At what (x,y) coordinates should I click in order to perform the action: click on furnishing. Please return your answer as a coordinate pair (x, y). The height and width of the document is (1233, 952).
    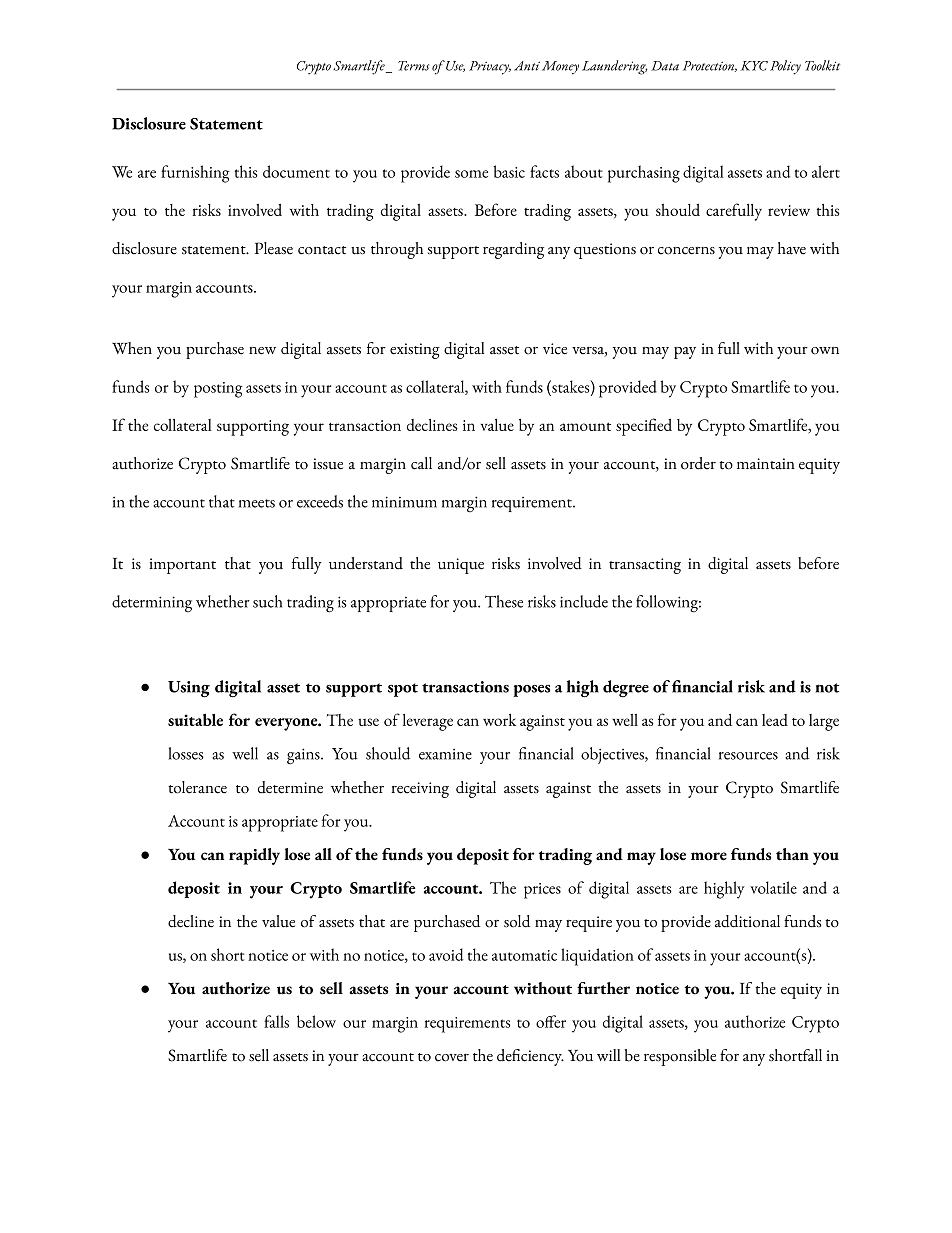
    Looking at the image, I should click on (195, 174).
